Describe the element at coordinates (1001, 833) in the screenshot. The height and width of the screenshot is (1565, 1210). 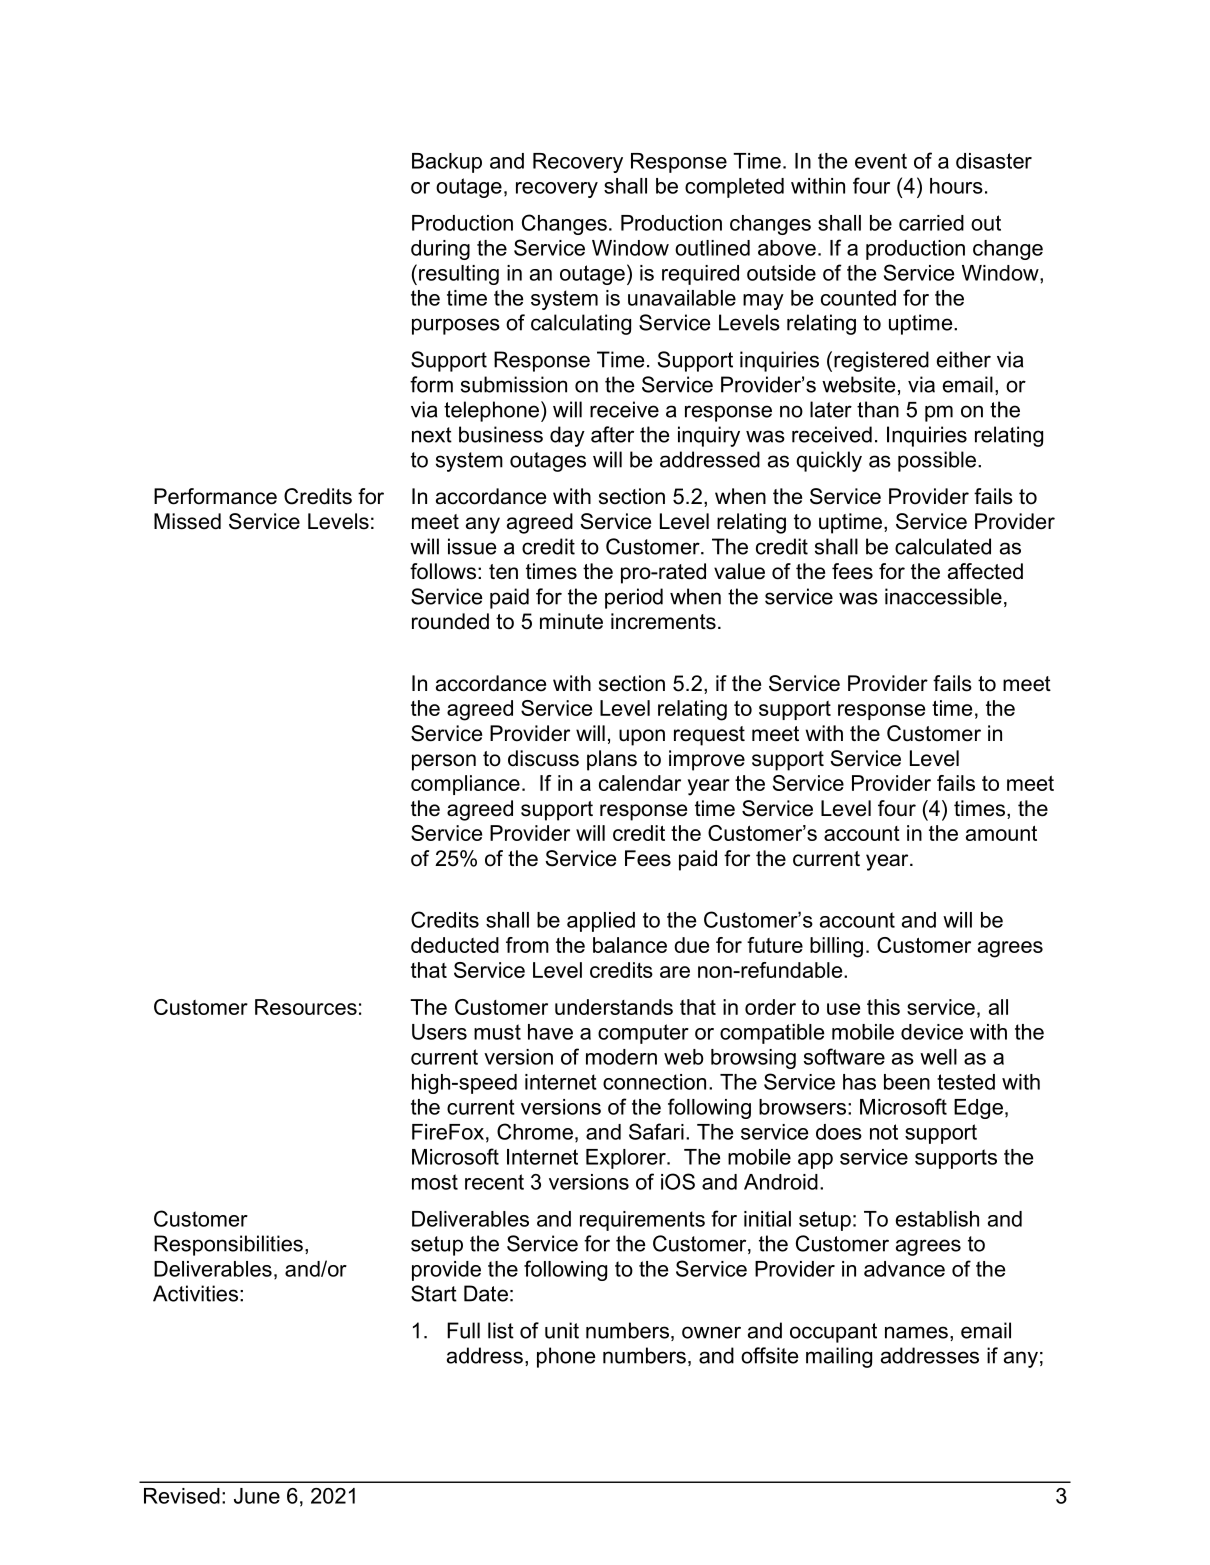
I see `amount` at that location.
